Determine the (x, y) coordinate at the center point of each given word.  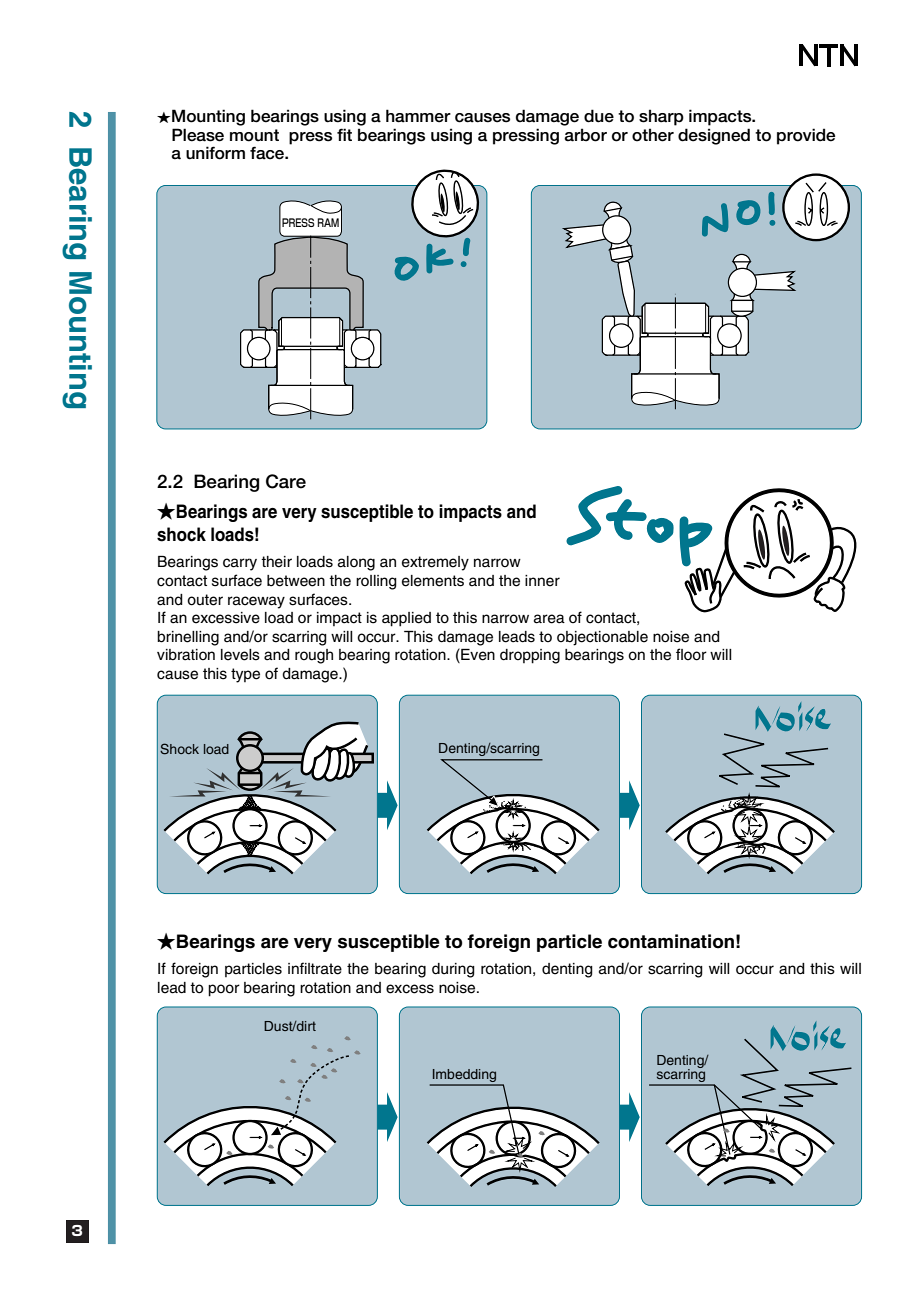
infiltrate (315, 968)
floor (691, 654)
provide (806, 136)
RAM (328, 222)
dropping (530, 656)
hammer (418, 116)
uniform (215, 153)
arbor (585, 135)
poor (224, 990)
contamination (671, 941)
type (245, 675)
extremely (435, 563)
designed (714, 136)
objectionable (602, 638)
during (453, 970)
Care (286, 481)
